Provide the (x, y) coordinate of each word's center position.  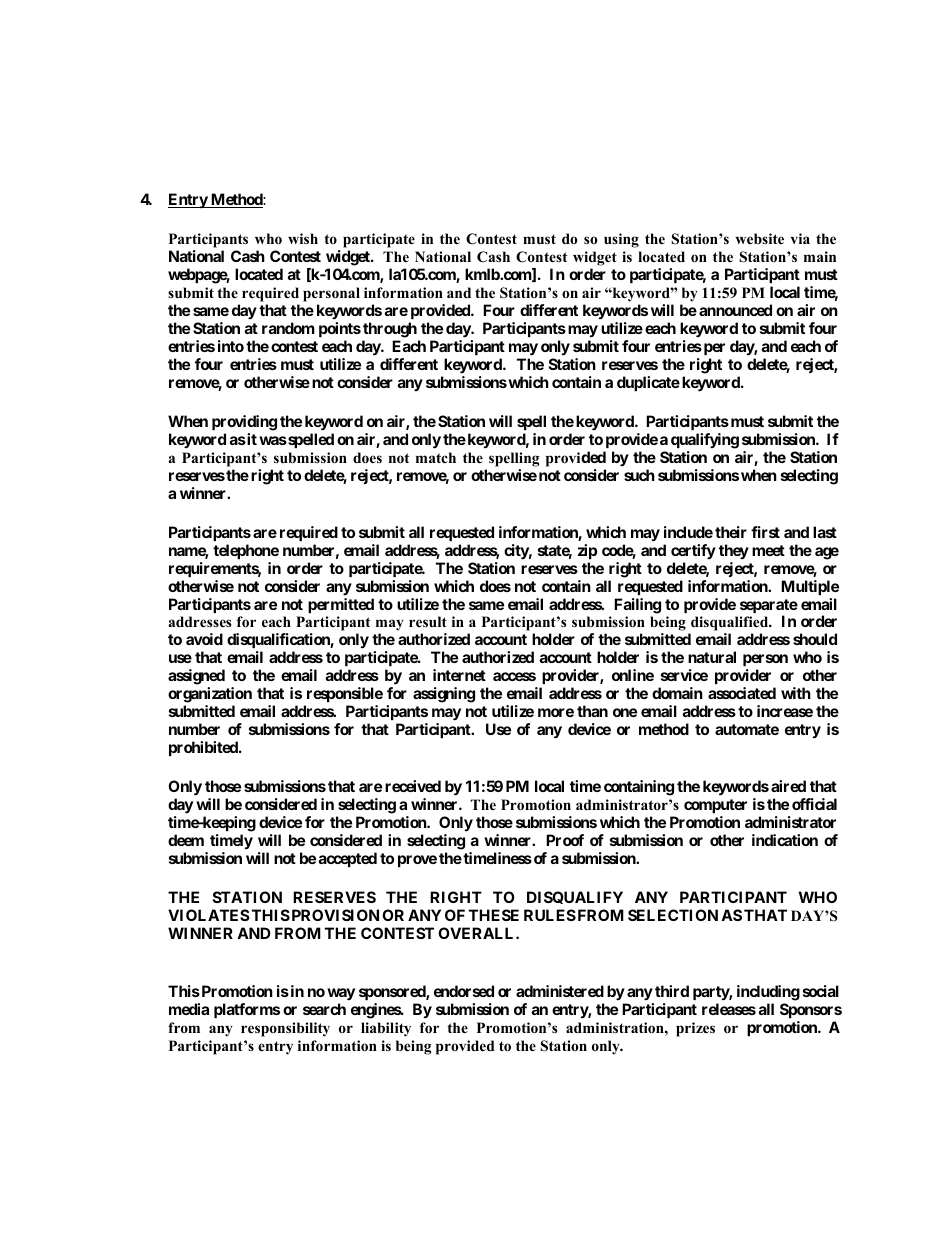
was (273, 440)
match (436, 457)
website (759, 238)
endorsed (464, 991)
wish (303, 238)
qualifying (705, 441)
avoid (204, 639)
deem (186, 840)
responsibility (285, 1029)
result (428, 621)
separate (769, 607)
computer (715, 806)
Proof (565, 840)
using (621, 240)
